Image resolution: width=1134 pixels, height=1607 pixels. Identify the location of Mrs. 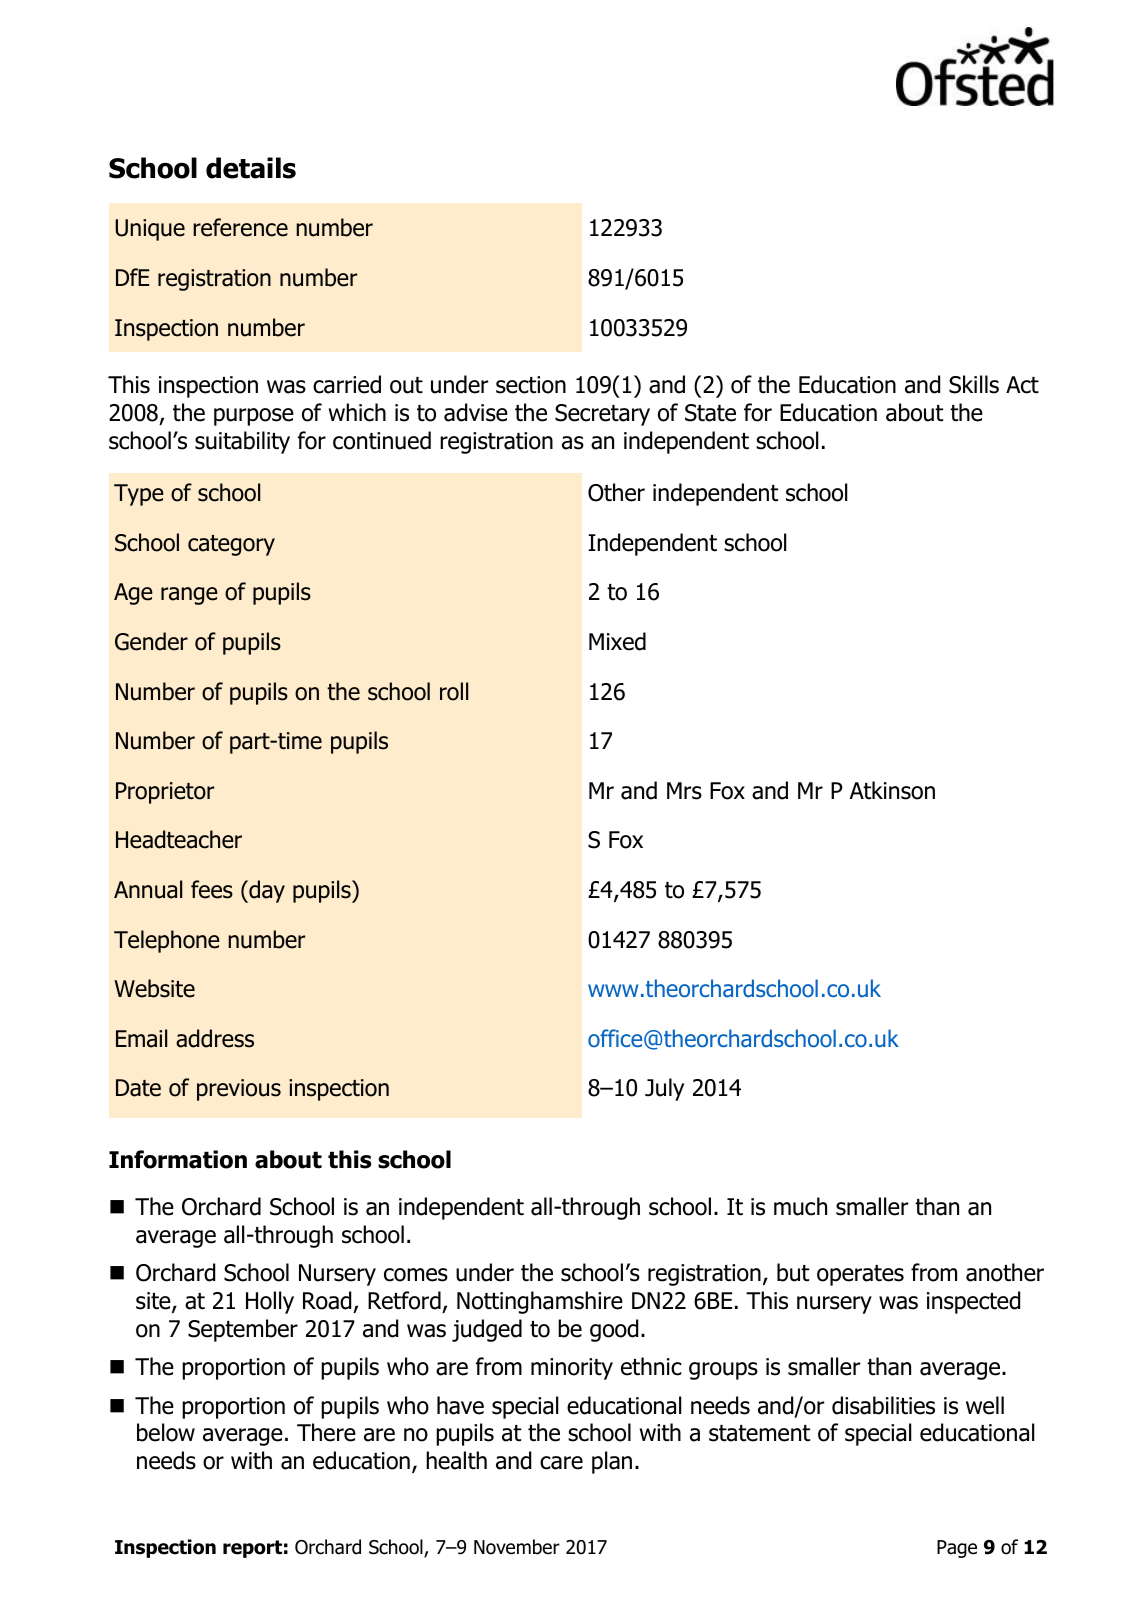
(684, 791).
